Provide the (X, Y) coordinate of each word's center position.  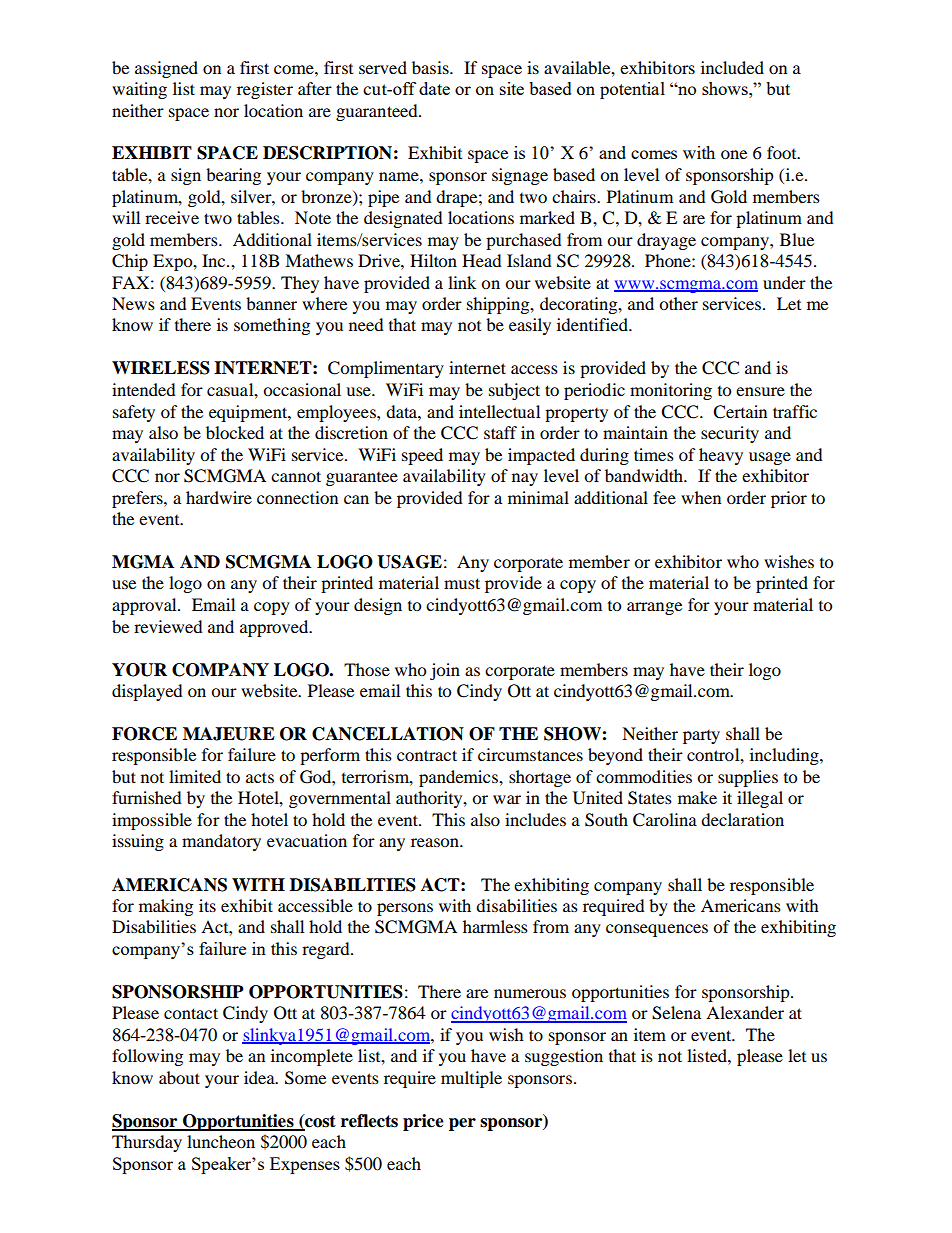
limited (195, 776)
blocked (235, 432)
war (507, 799)
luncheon (221, 1141)
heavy (721, 456)
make (697, 797)
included (732, 67)
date (434, 88)
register (265, 90)
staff (500, 432)
